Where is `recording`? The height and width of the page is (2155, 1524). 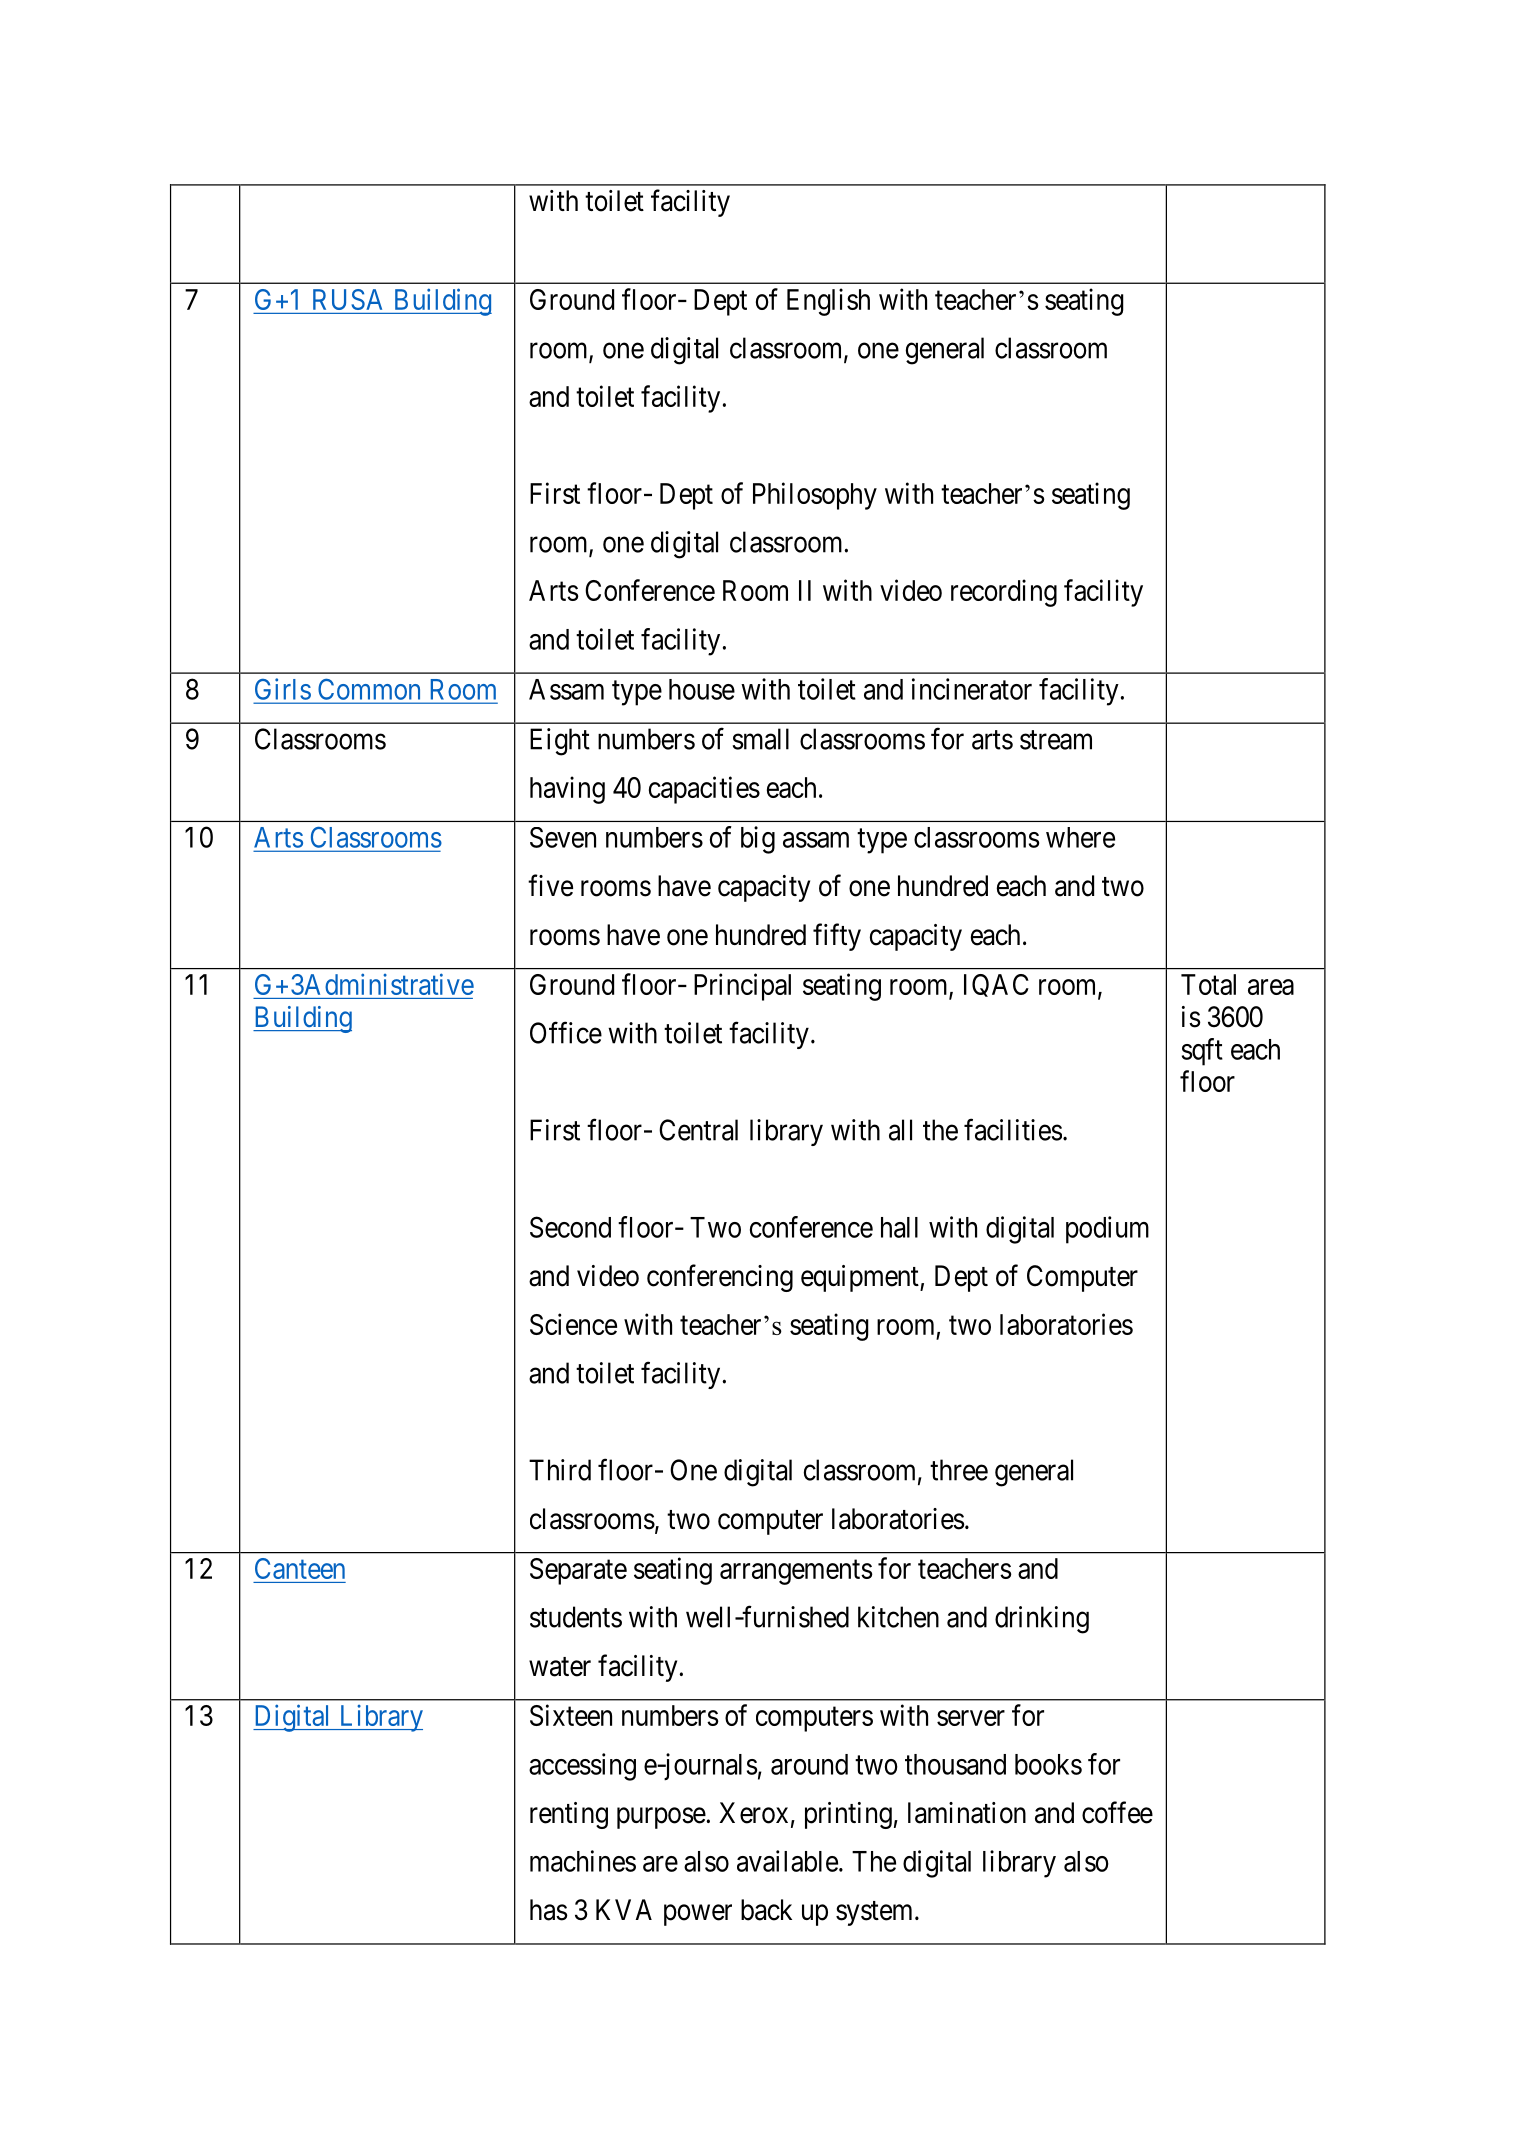 recording is located at coordinates (1004, 593).
